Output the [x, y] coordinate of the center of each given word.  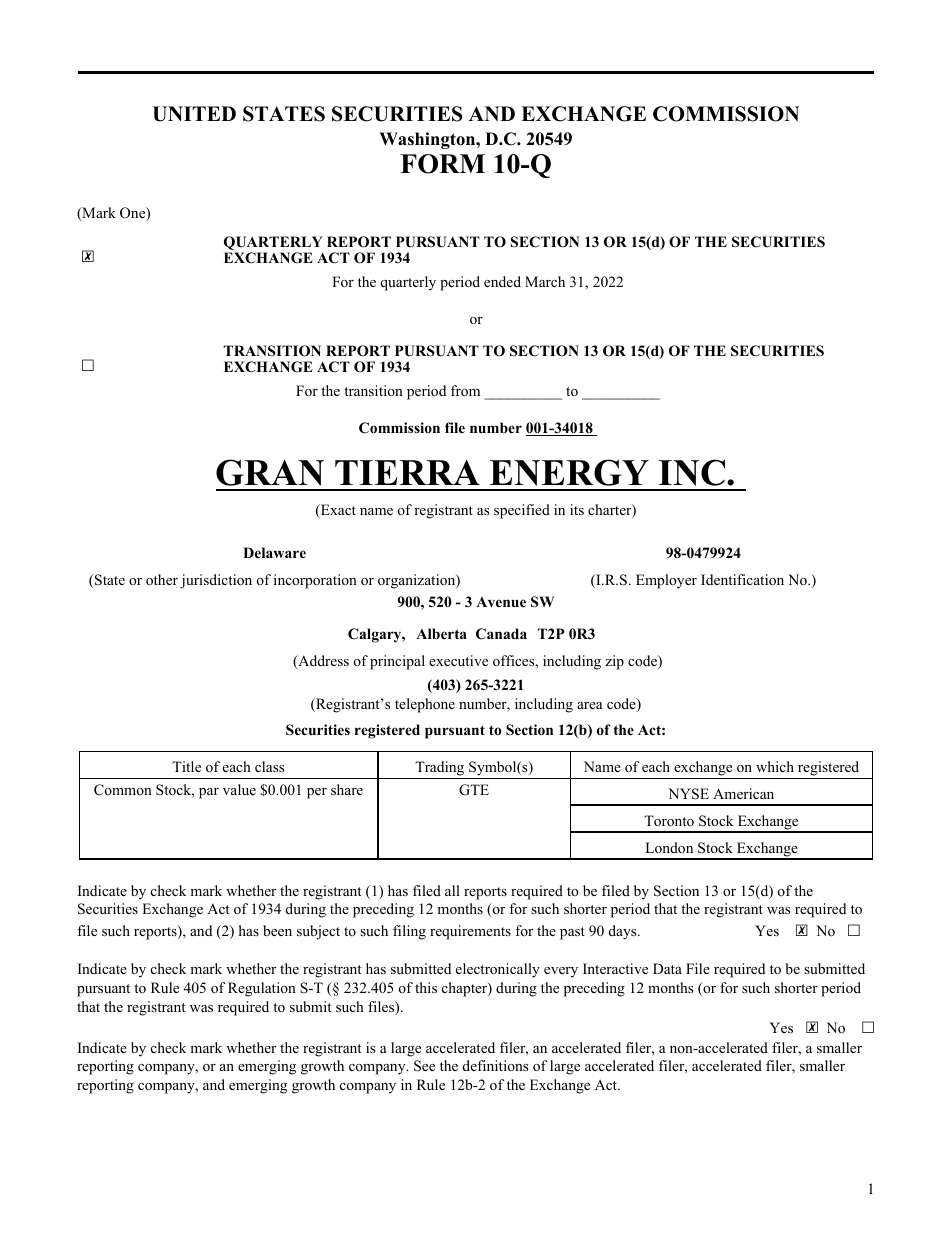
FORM [442, 164]
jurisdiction [216, 581]
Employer [666, 581]
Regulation [262, 989]
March [545, 281]
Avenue [501, 602]
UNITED [194, 114]
